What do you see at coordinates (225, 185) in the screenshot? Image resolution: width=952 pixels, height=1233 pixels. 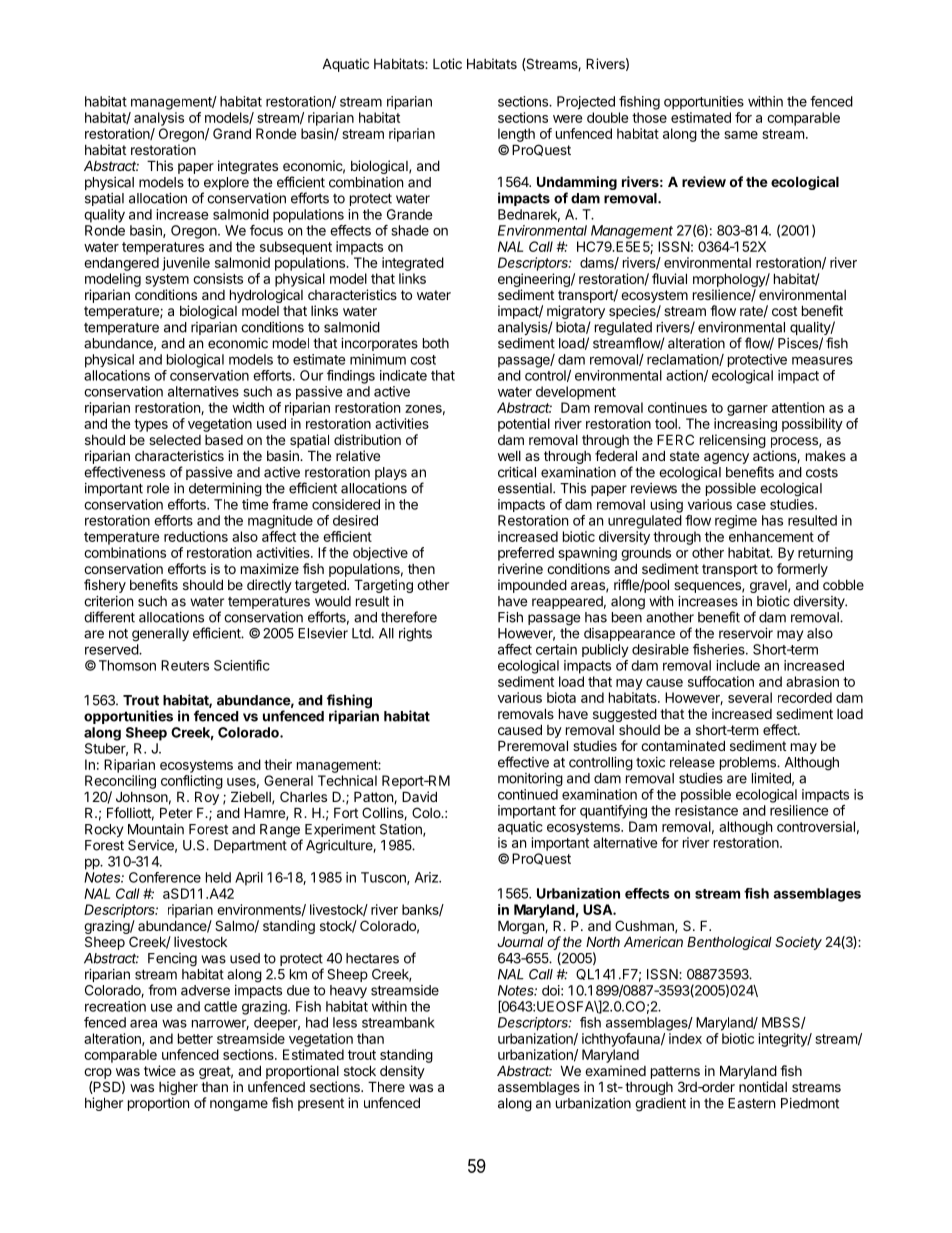 I see `explore` at bounding box center [225, 185].
